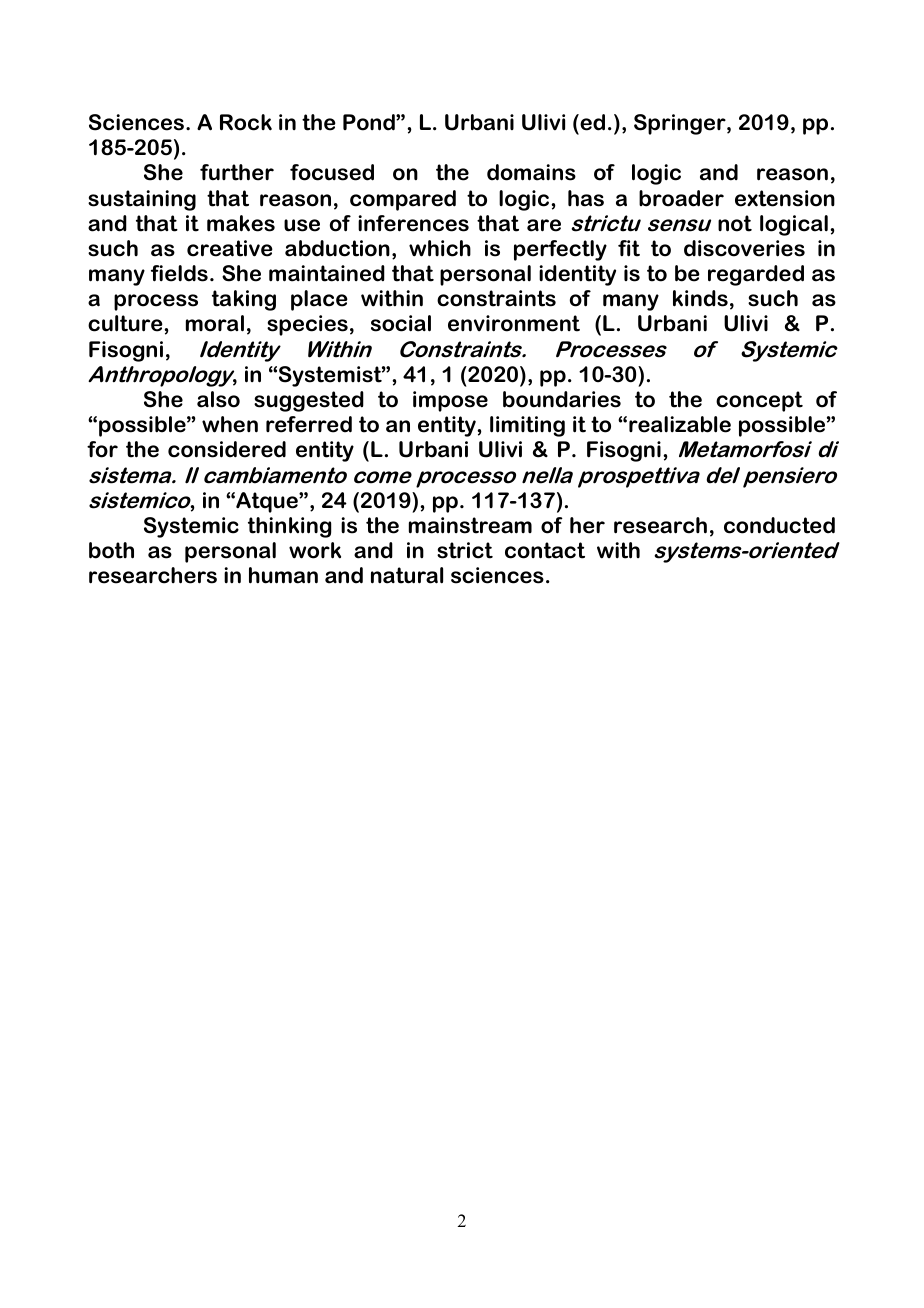 This screenshot has height=1308, width=924. I want to click on moral, so click(215, 323).
